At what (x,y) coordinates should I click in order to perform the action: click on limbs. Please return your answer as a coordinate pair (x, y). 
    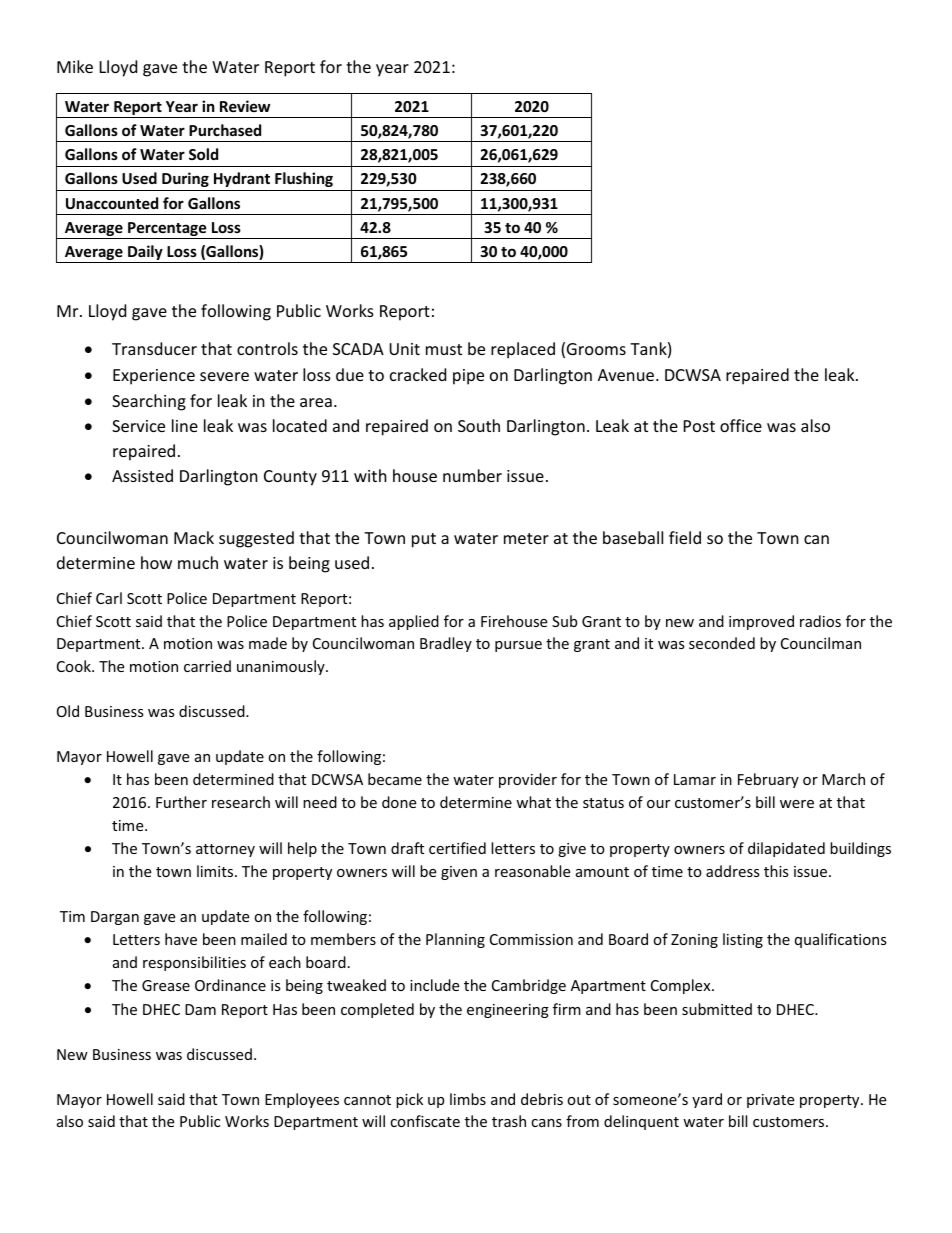
    Looking at the image, I should click on (468, 1099).
